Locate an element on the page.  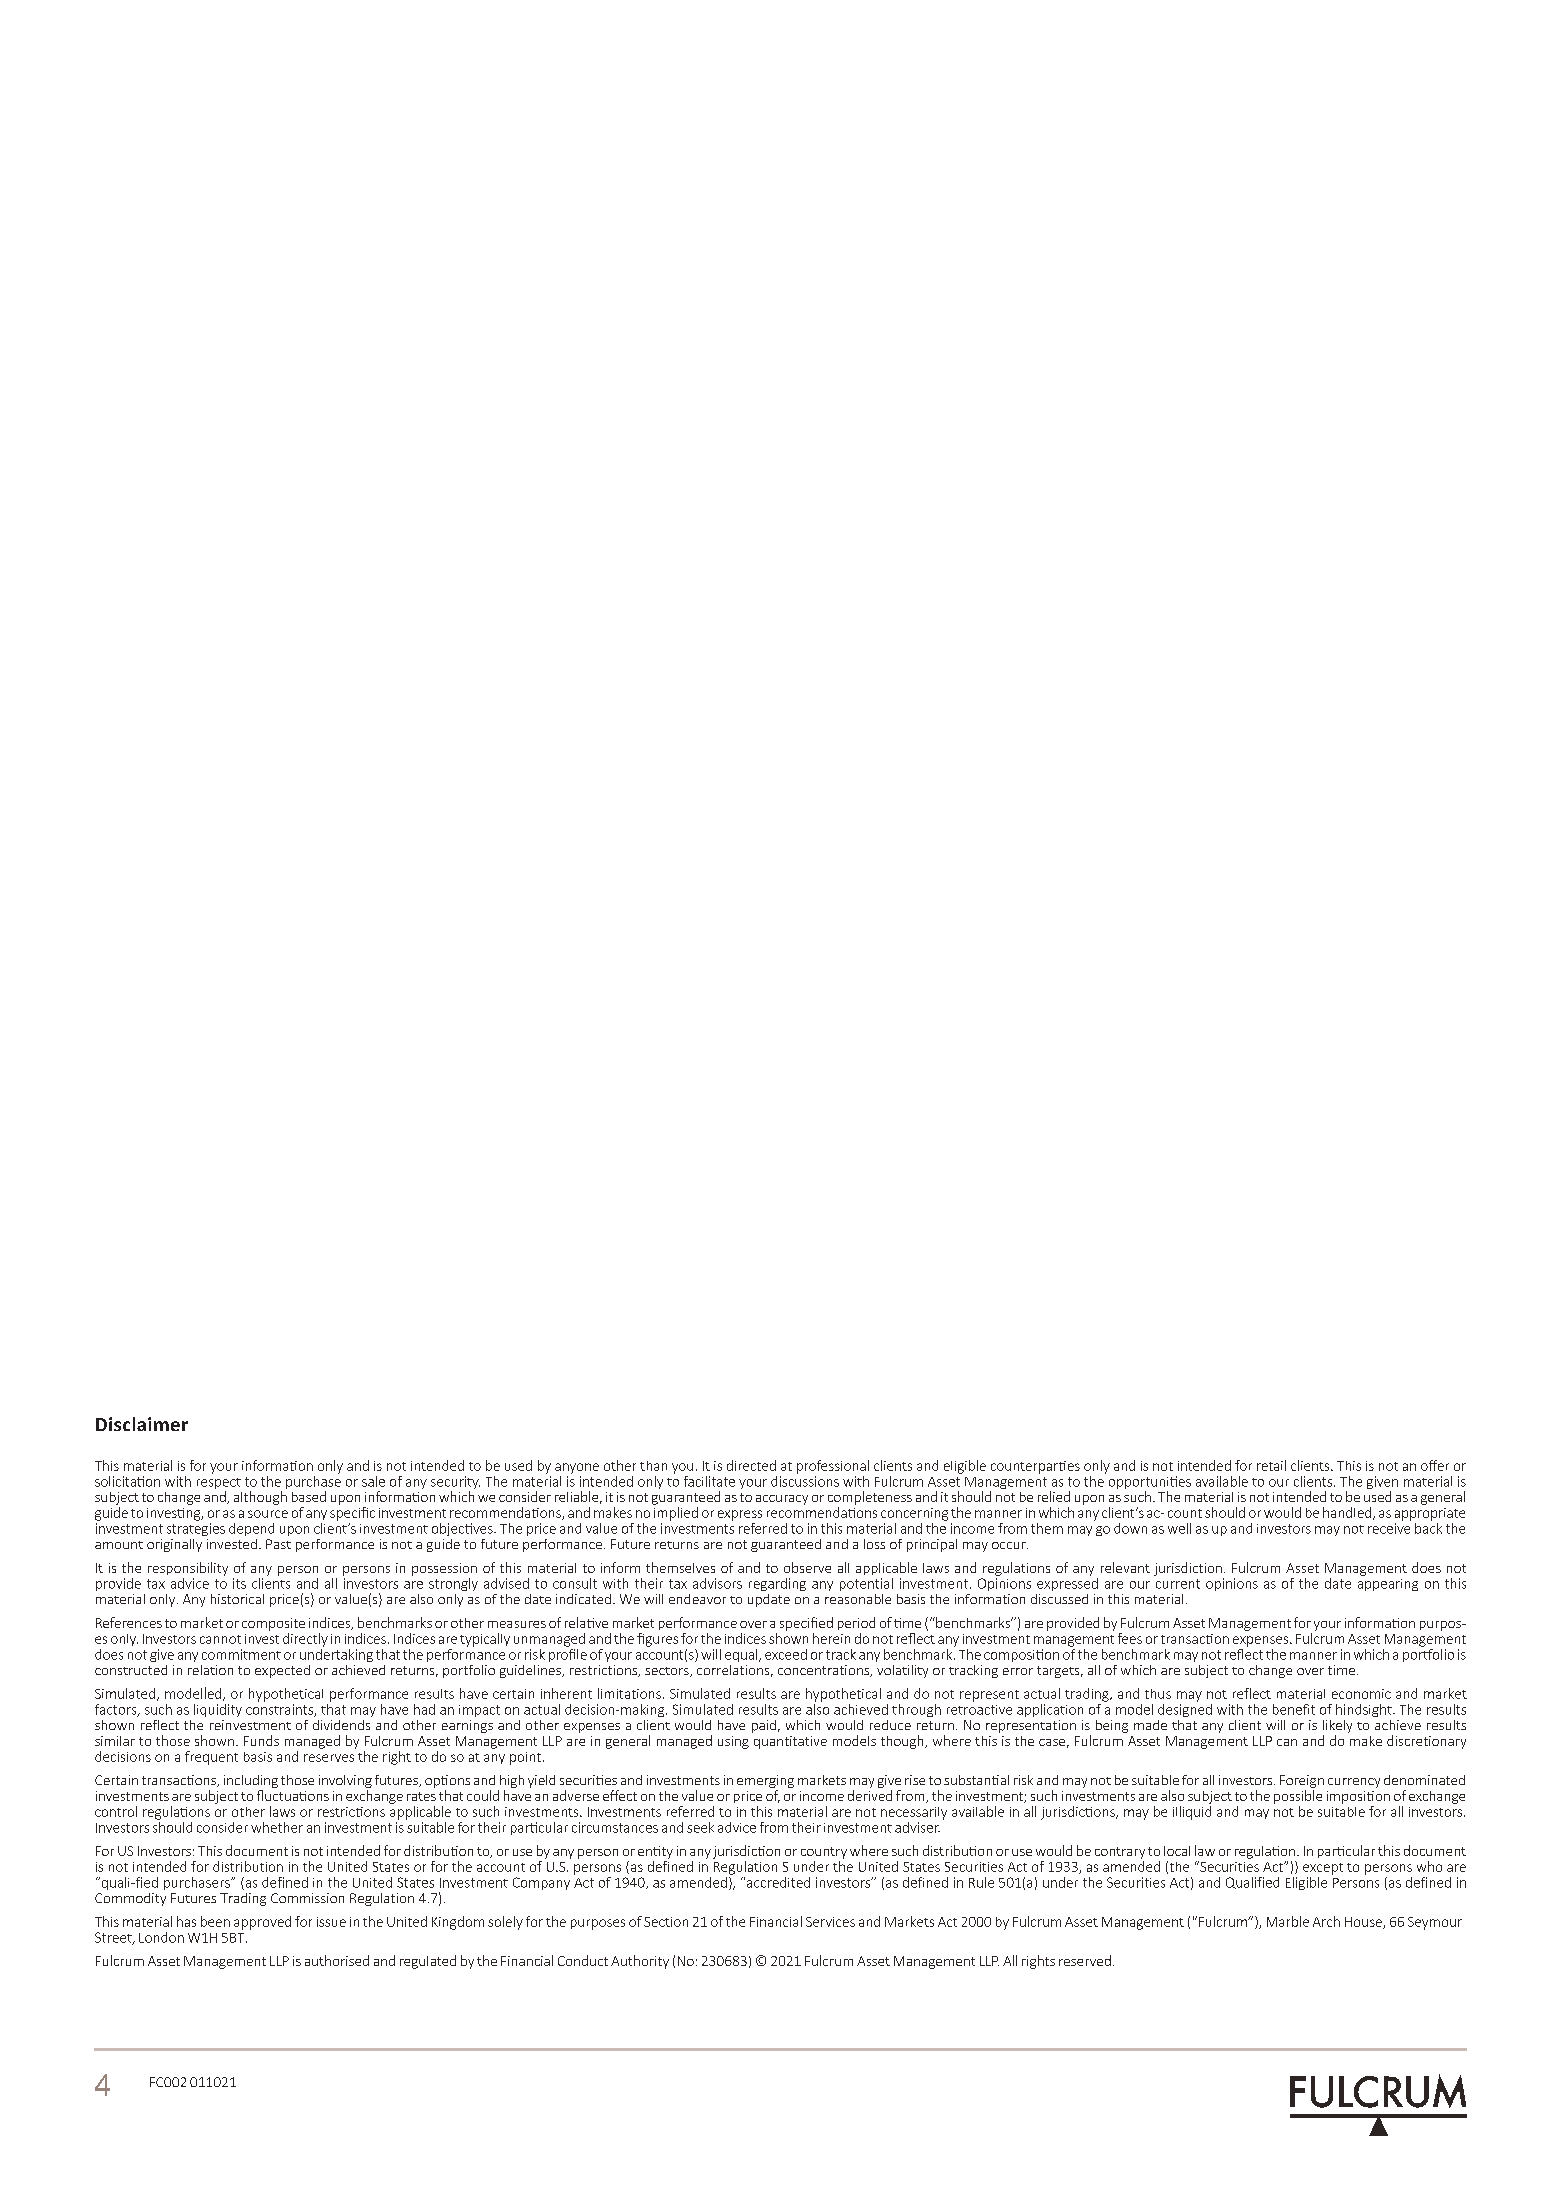
liquidity is located at coordinates (218, 1710).
